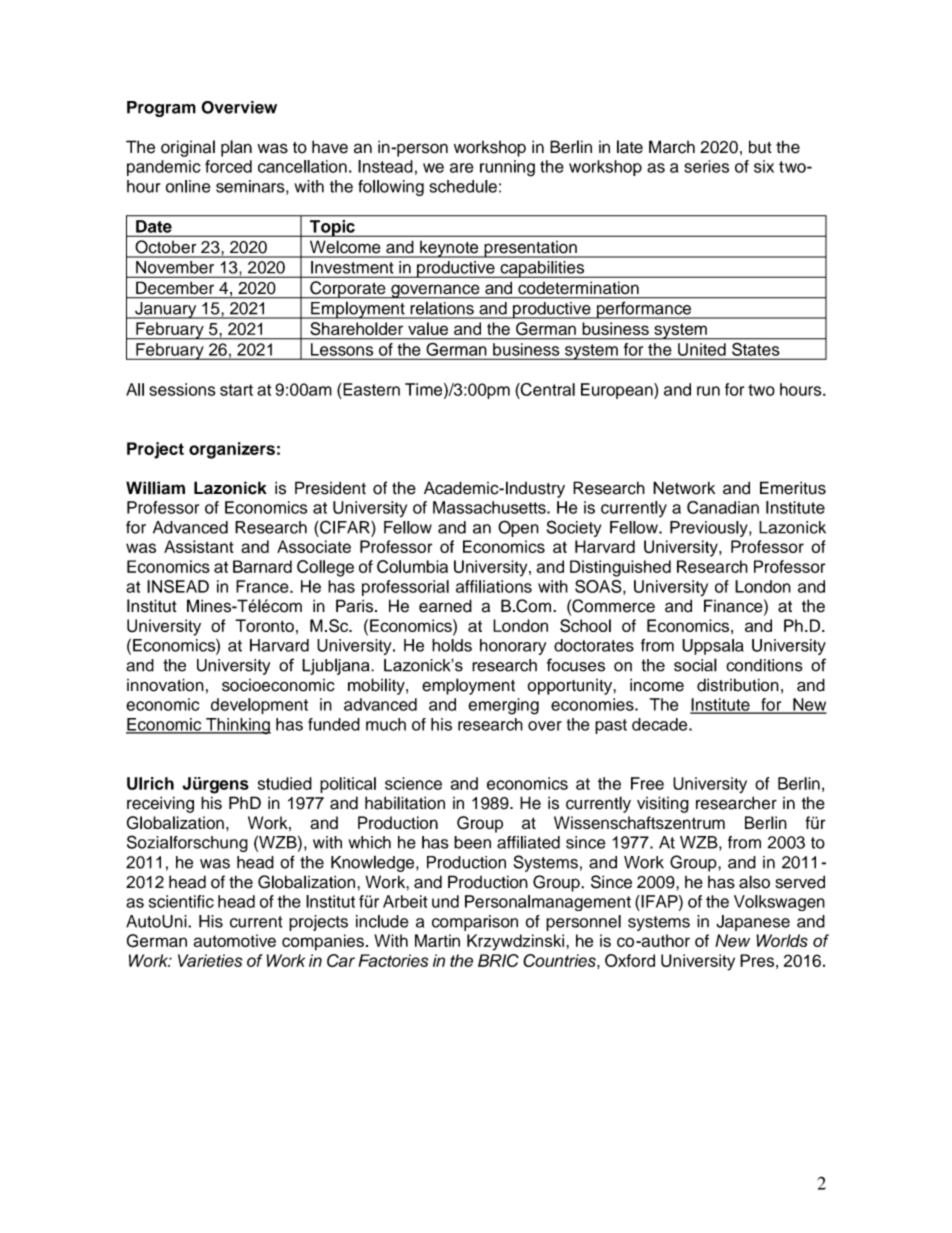 This page has width=952, height=1233. What do you see at coordinates (706, 166) in the page?
I see `series` at bounding box center [706, 166].
